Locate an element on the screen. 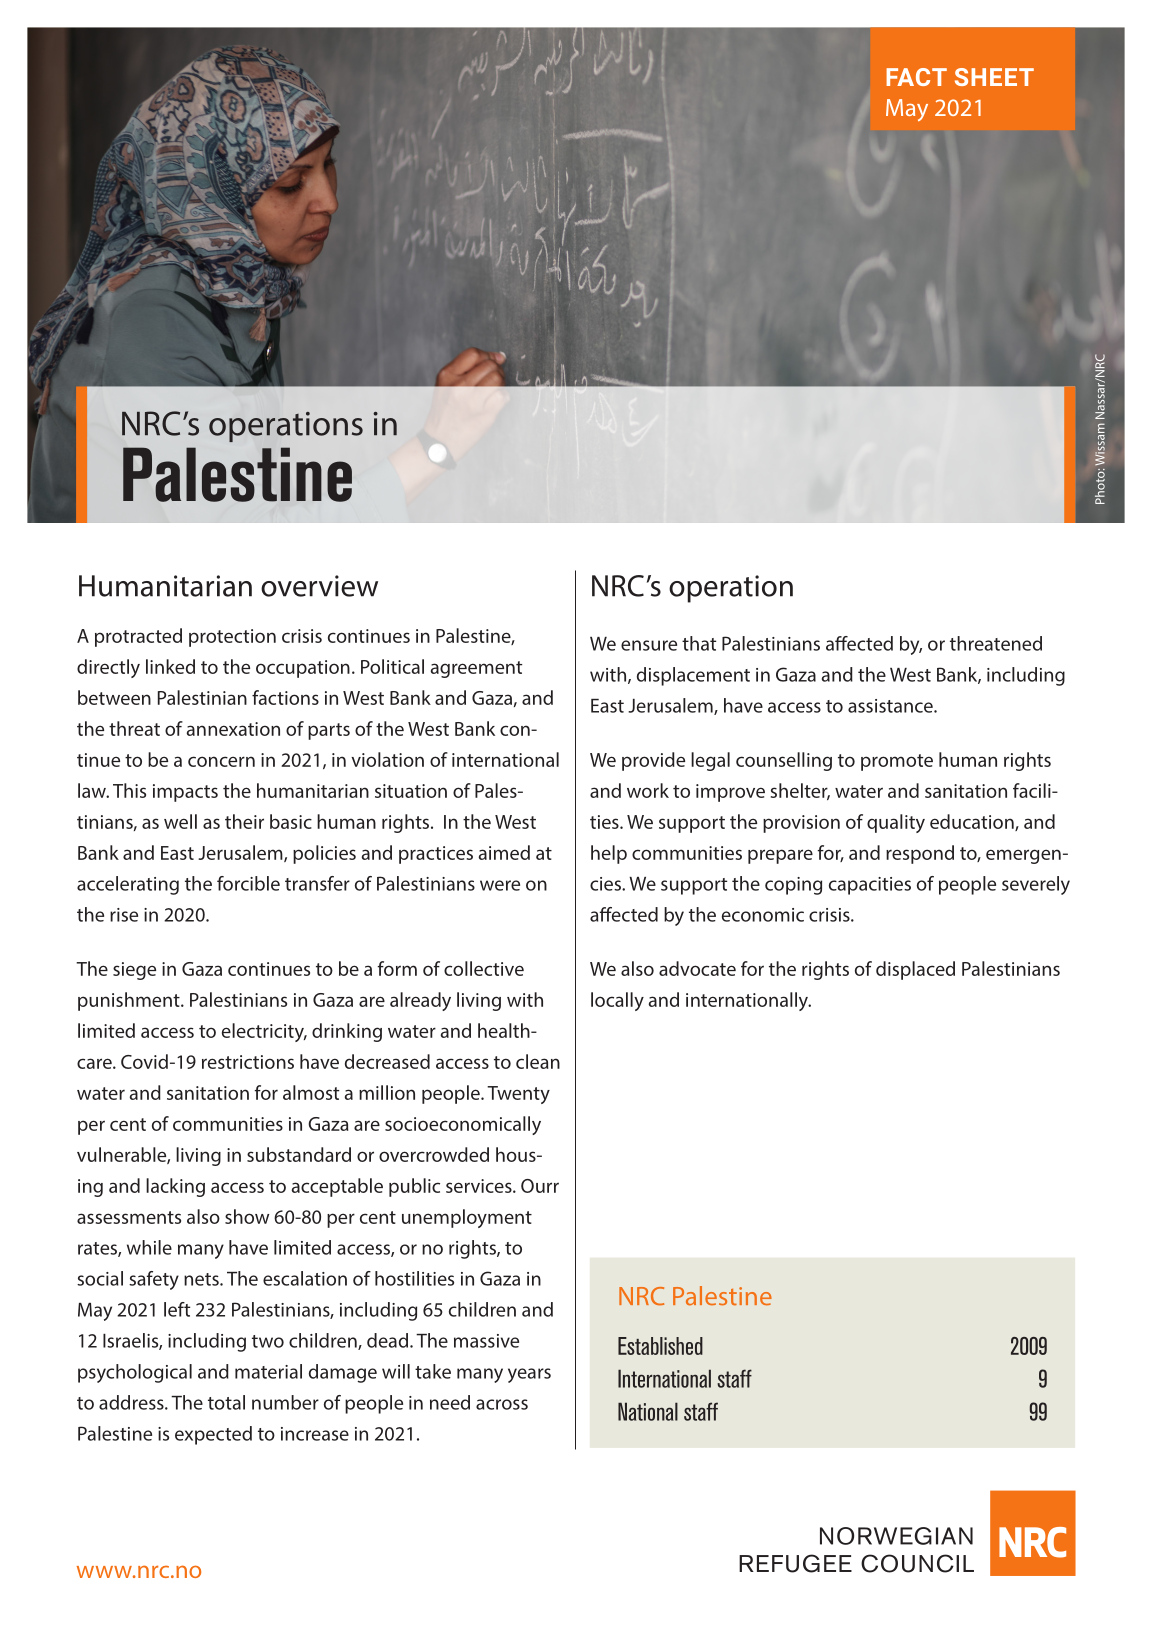 Image resolution: width=1152 pixels, height=1630 pixels. overview is located at coordinates (319, 586).
